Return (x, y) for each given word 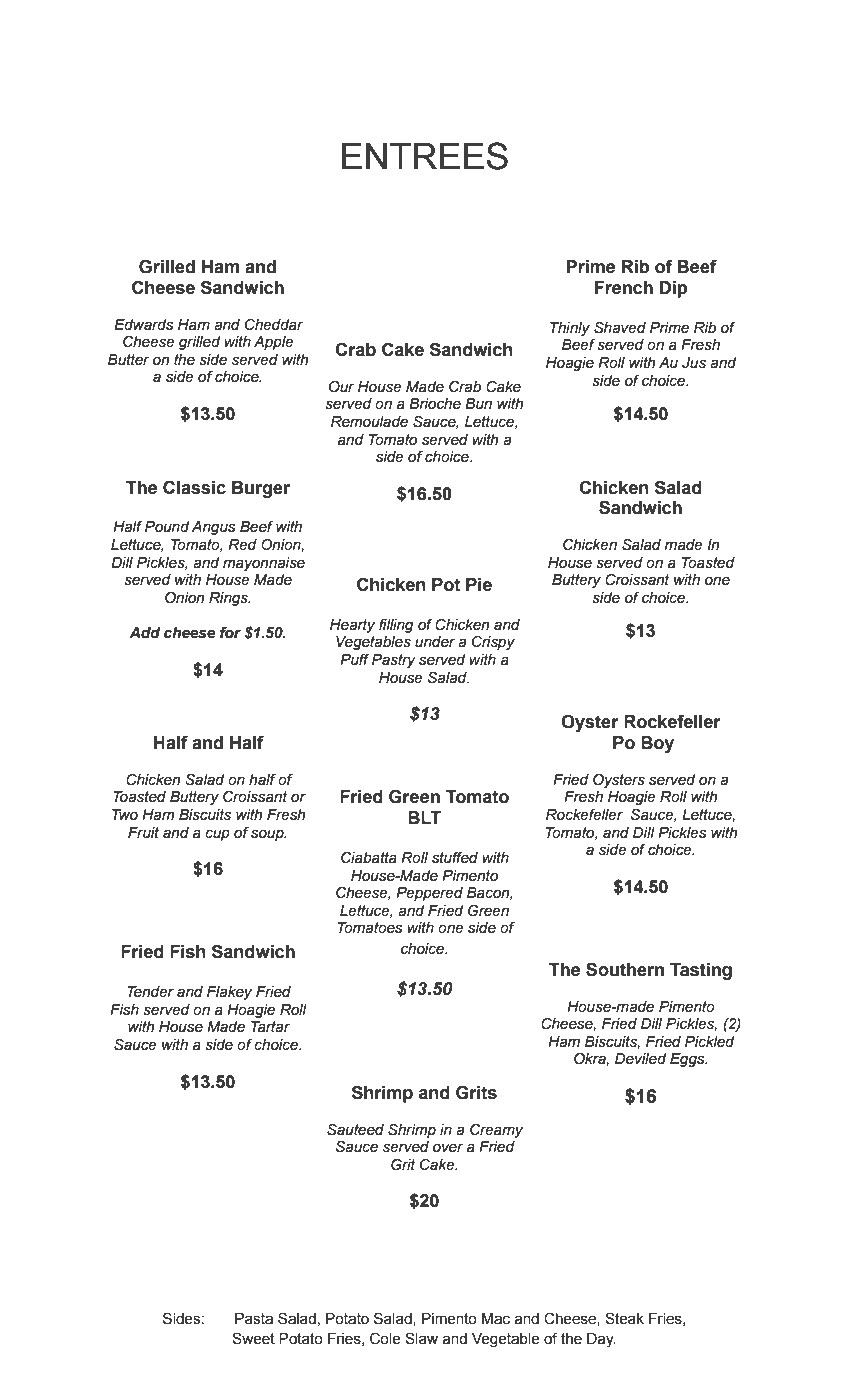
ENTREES (425, 156)
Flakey (229, 993)
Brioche (435, 404)
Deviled (640, 1059)
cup (217, 835)
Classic (194, 487)
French (624, 288)
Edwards (144, 325)
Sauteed (355, 1129)
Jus (694, 363)
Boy (657, 744)
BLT (424, 817)
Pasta (254, 1319)
